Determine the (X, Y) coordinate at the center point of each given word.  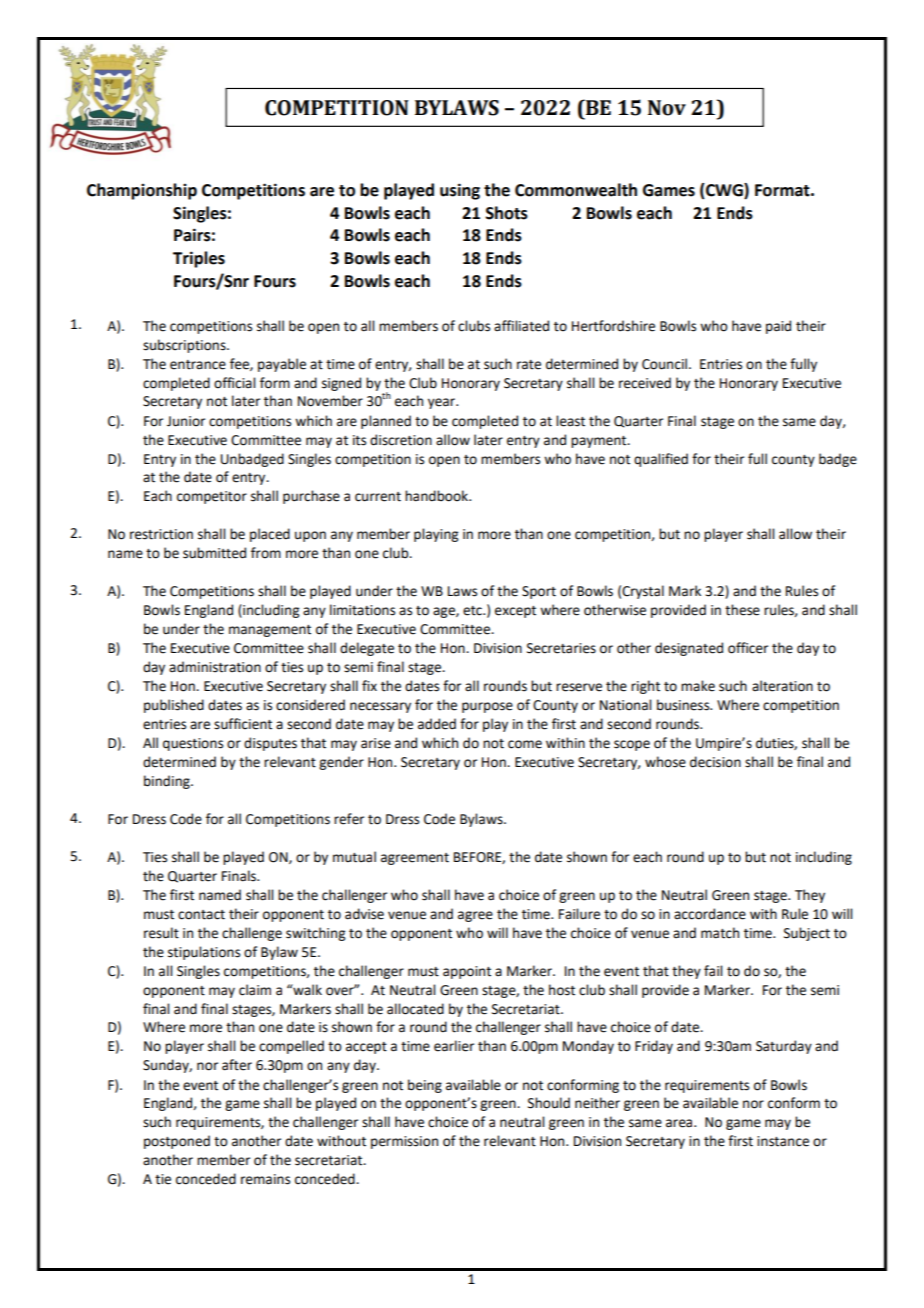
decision (715, 762)
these (742, 610)
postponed (177, 1142)
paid (778, 327)
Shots (507, 213)
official (234, 383)
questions (193, 744)
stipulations (204, 953)
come (525, 744)
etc (473, 611)
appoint (467, 972)
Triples (199, 259)
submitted (214, 553)
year (443, 403)
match (720, 933)
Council (664, 364)
